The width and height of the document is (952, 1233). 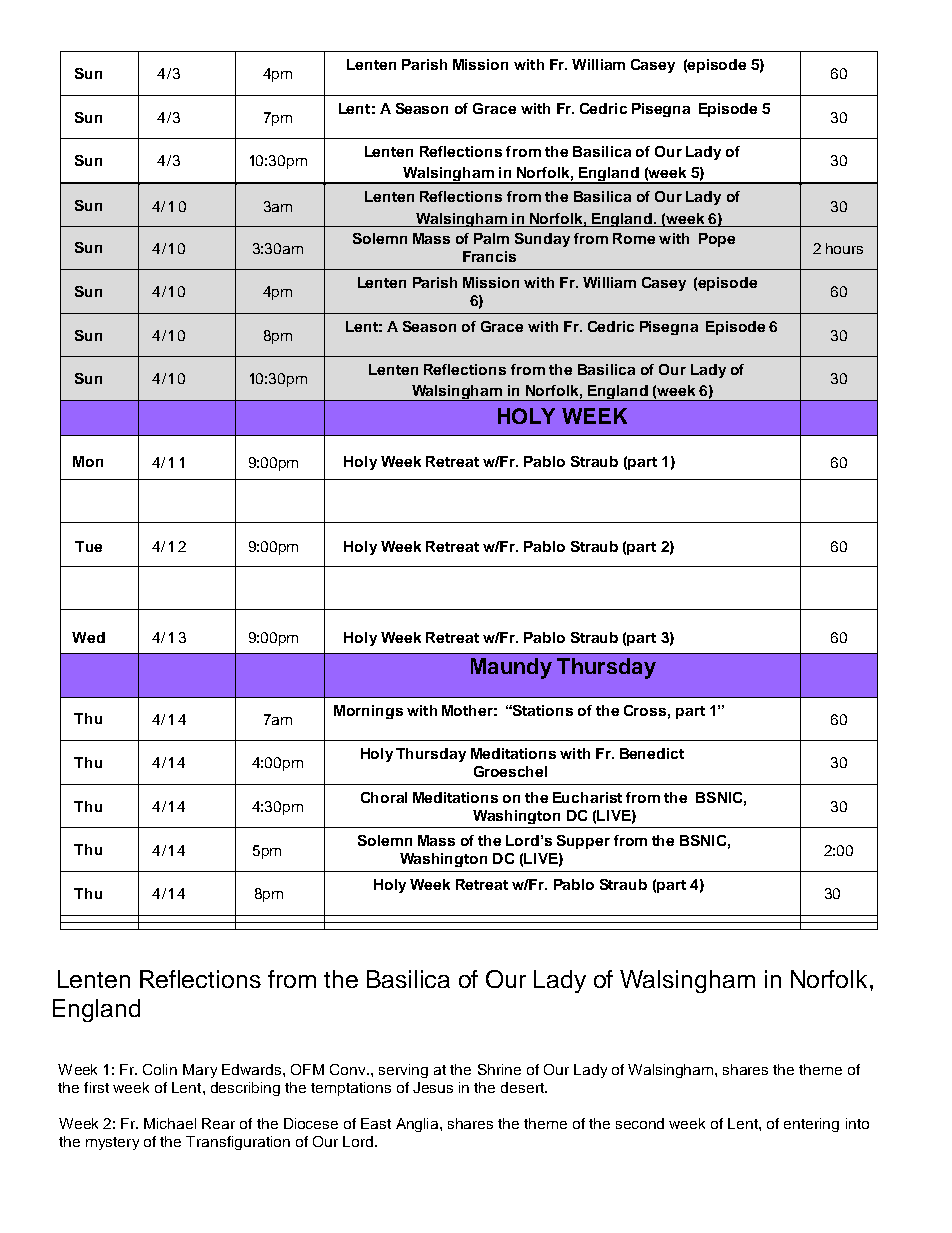 I want to click on Jesus, so click(x=433, y=1087).
